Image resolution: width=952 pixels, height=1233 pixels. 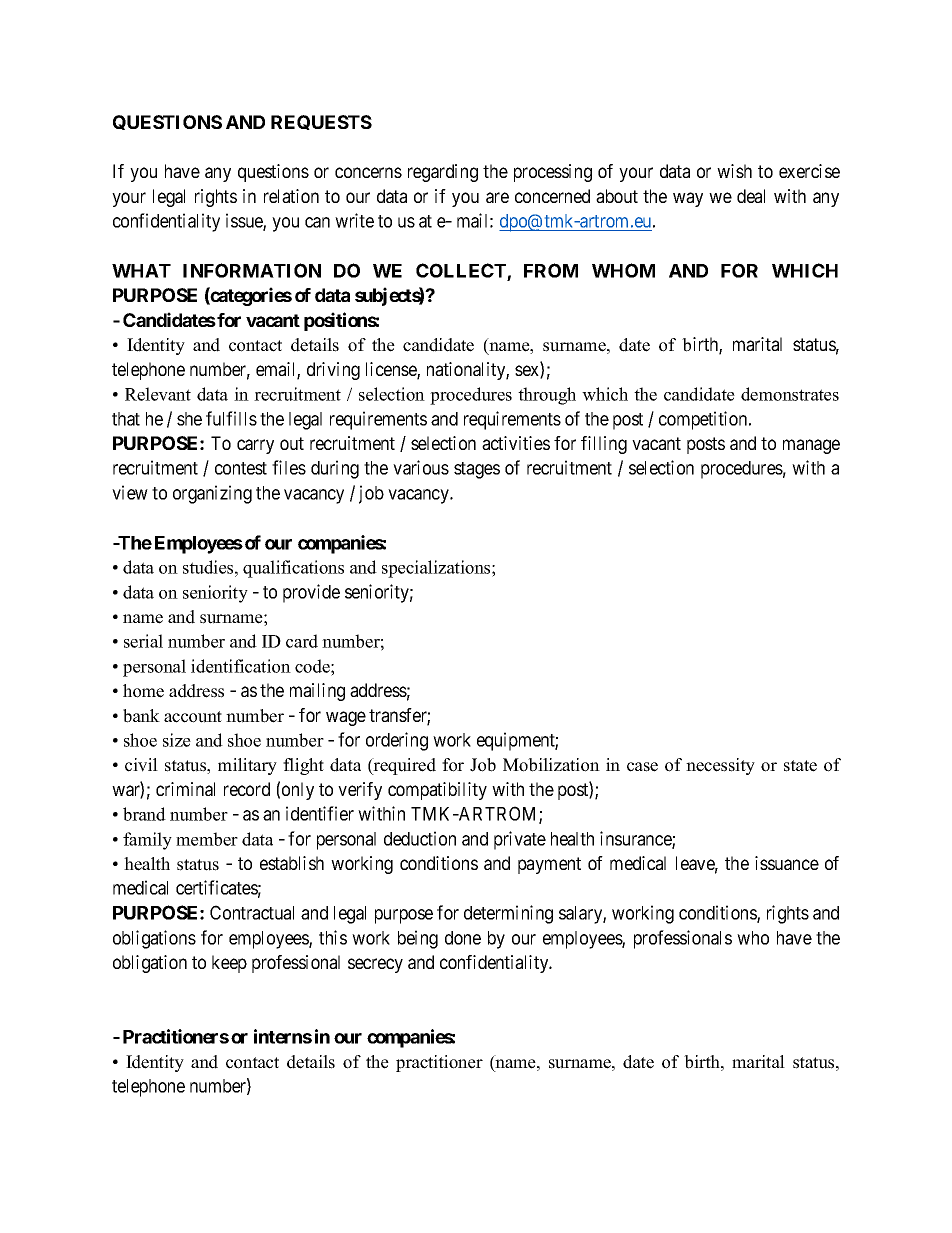 I want to click on account, so click(x=193, y=717).
